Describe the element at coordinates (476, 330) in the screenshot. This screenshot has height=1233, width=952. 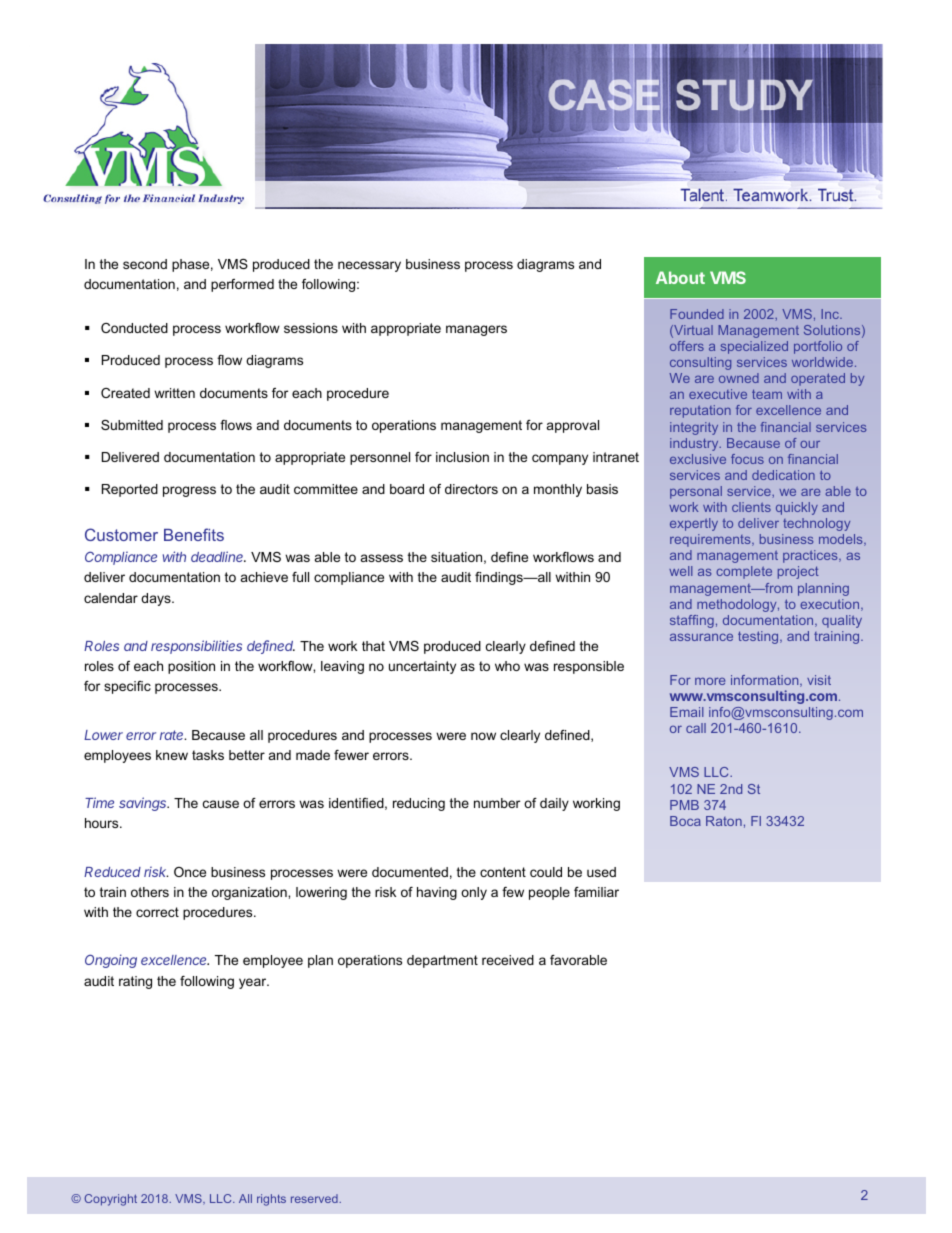
I see `managers` at that location.
